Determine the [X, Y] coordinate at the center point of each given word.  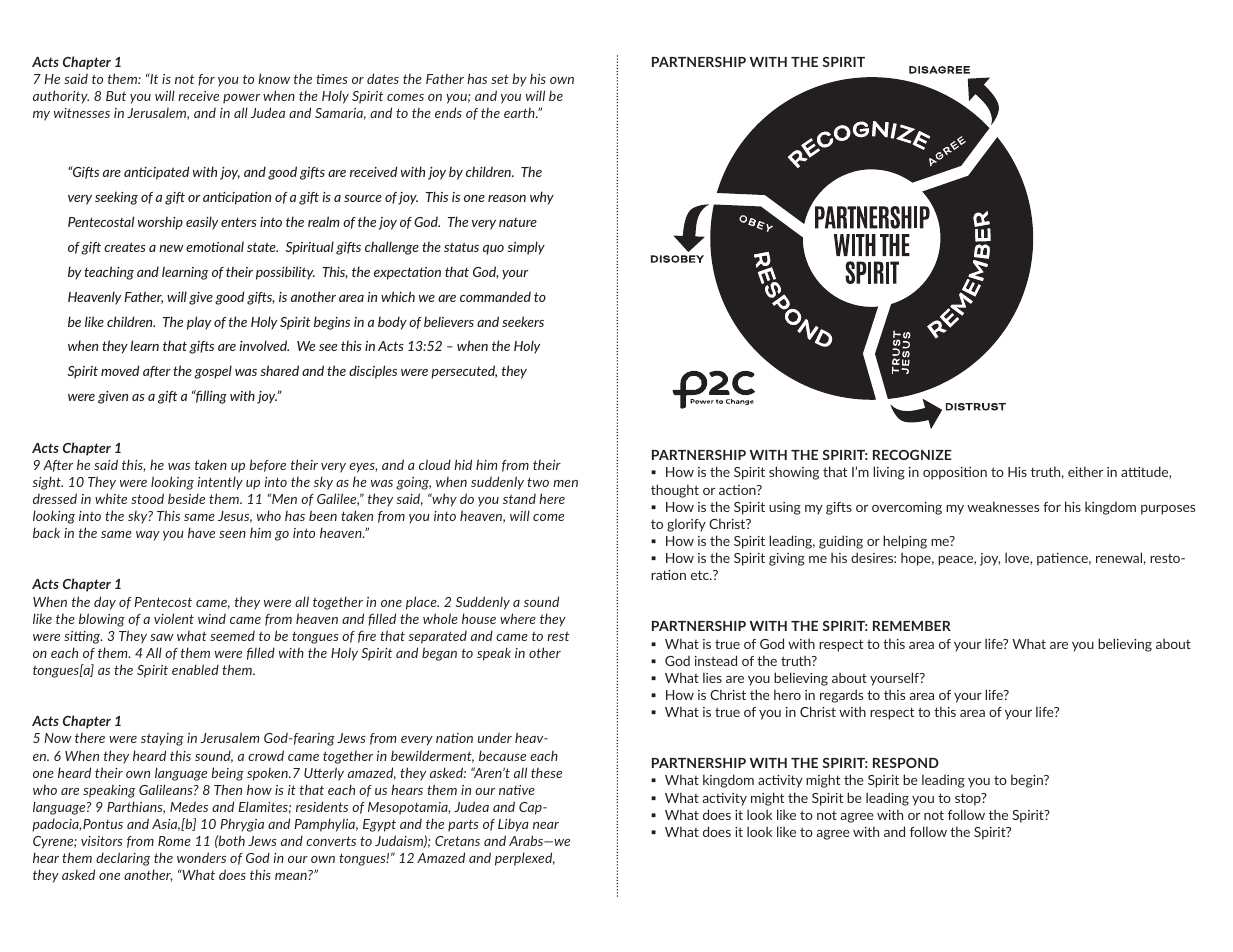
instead [716, 660]
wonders [201, 857]
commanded [495, 296]
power [241, 99]
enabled [195, 669]
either [1085, 471]
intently [220, 483]
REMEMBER [912, 626]
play [199, 323]
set [500, 79]
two [538, 482]
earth [520, 113]
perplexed [525, 859]
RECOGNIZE [912, 455]
